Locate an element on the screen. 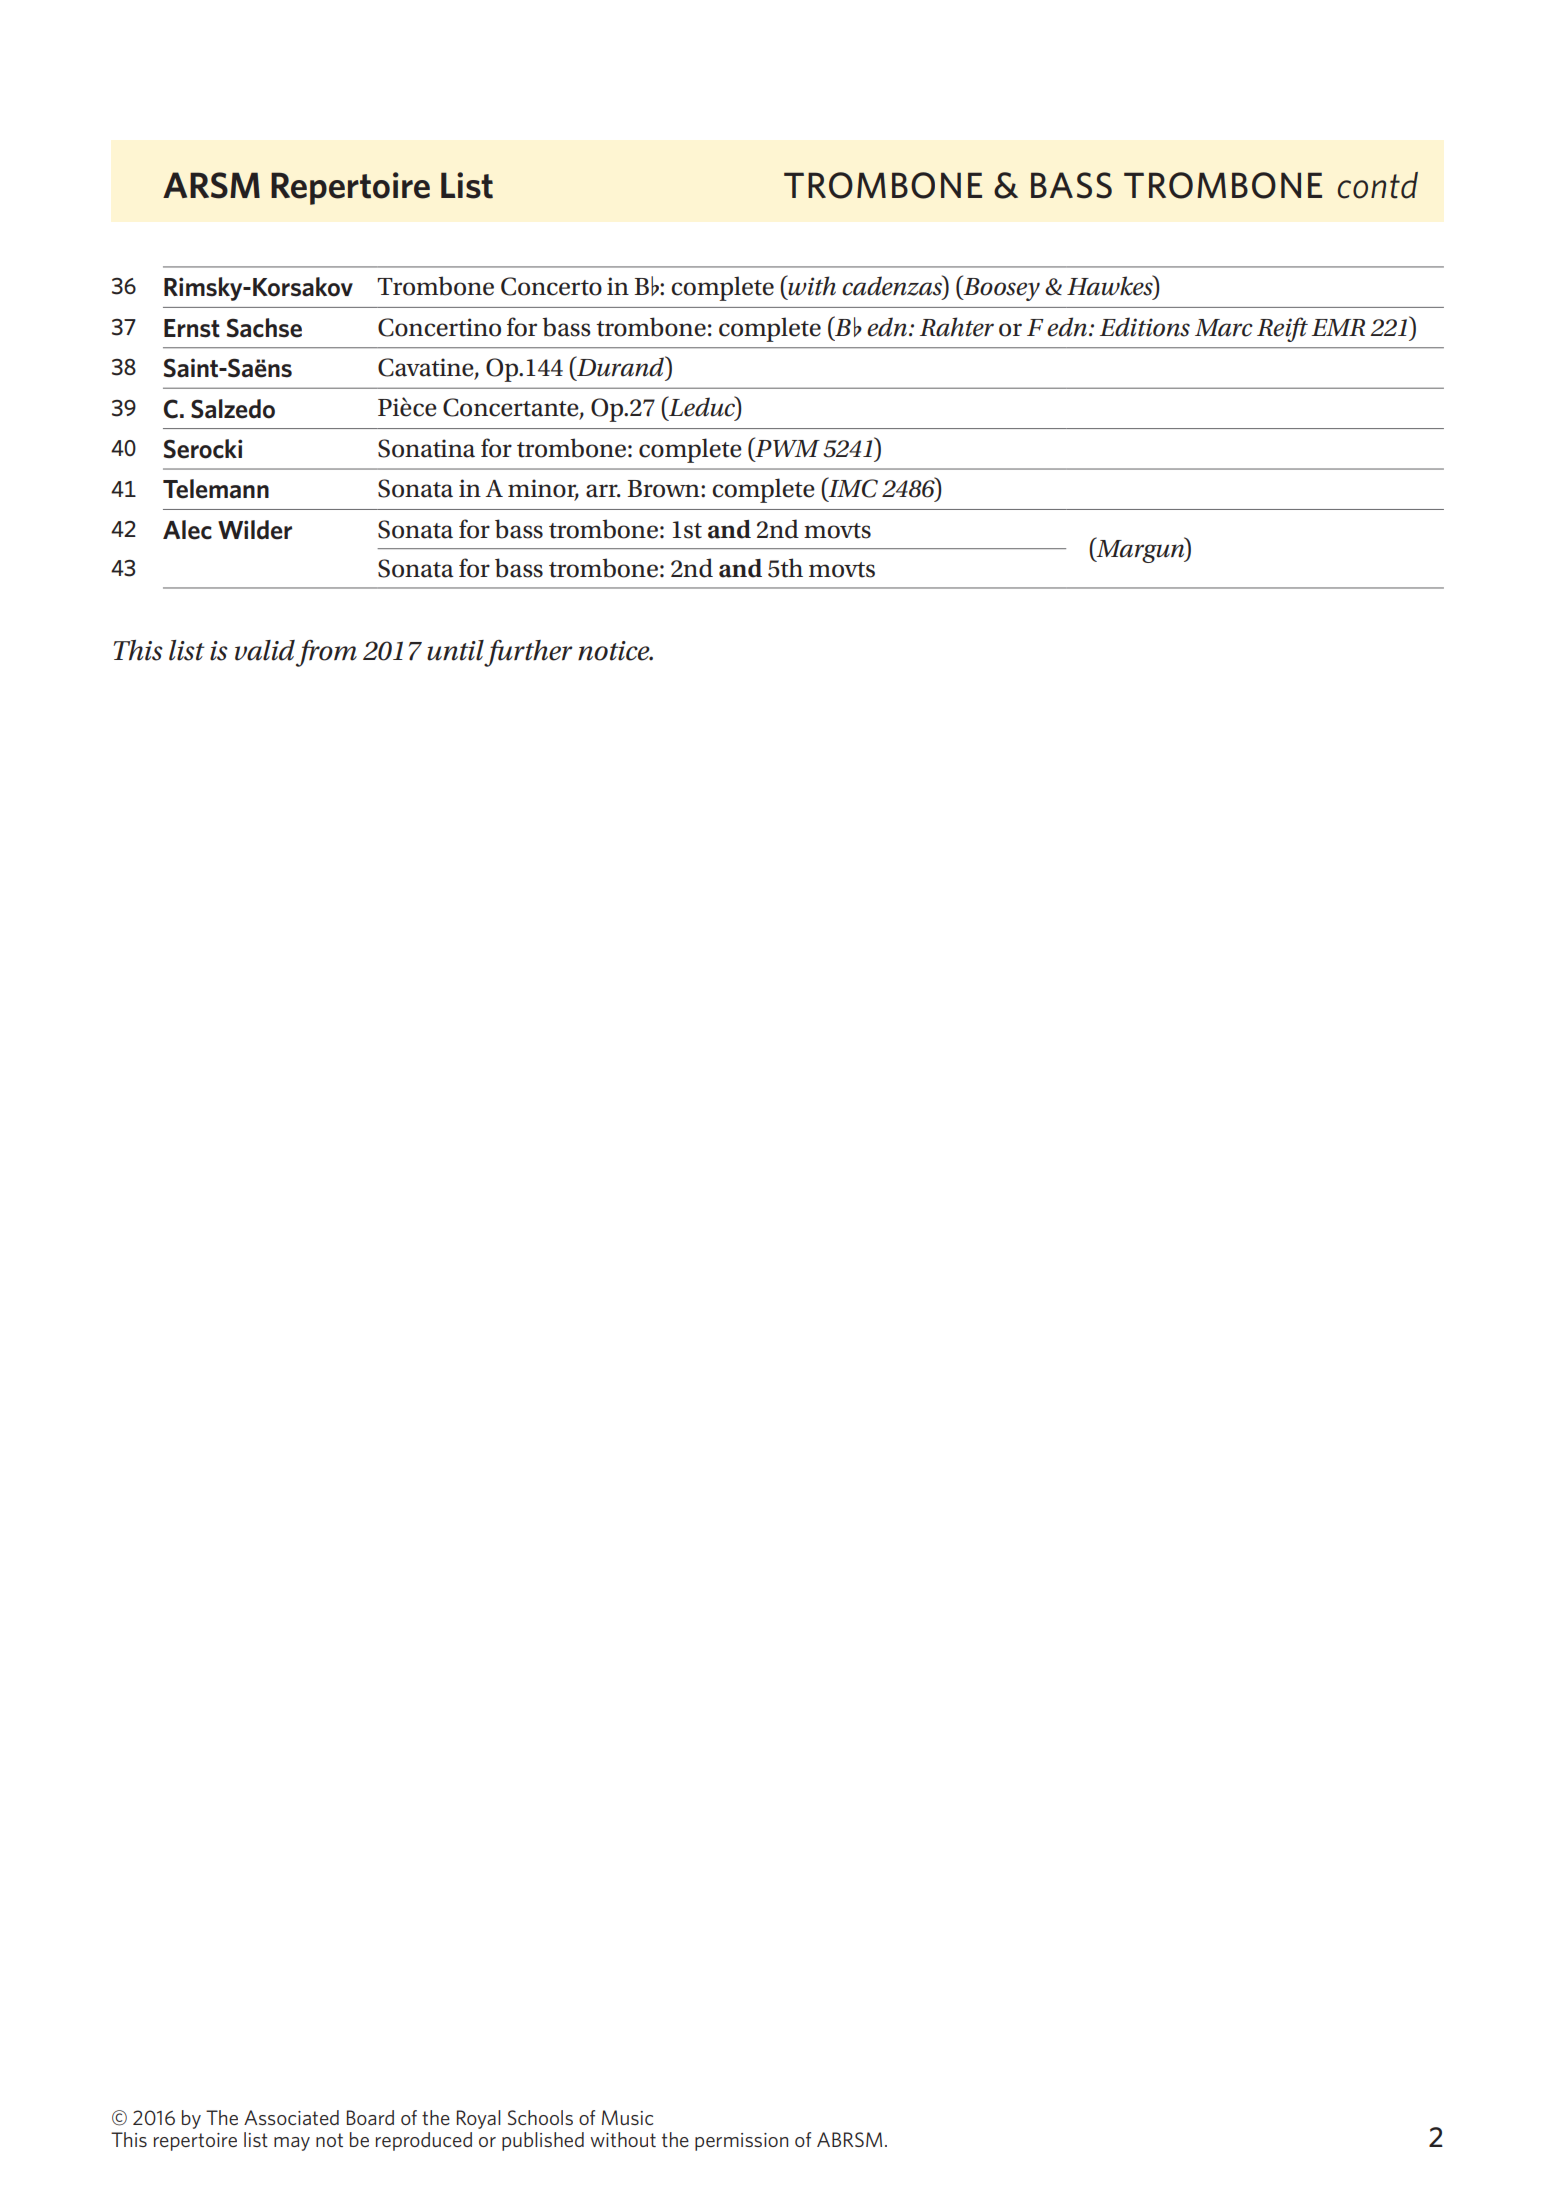 This screenshot has height=2199, width=1555. ABRSM is located at coordinates (849, 2139).
